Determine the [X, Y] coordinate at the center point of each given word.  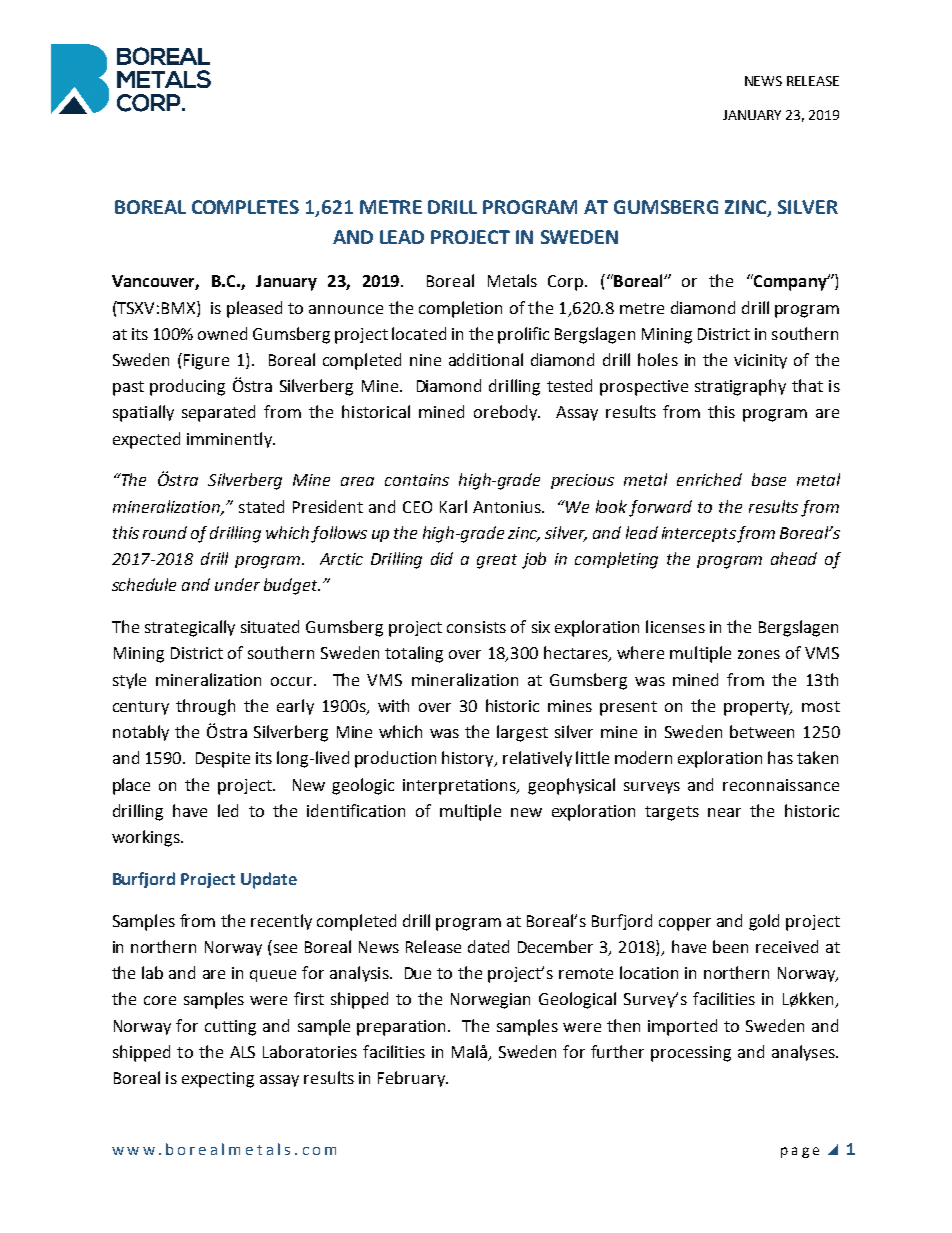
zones [759, 654]
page [800, 1152]
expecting [218, 1080]
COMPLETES [245, 207]
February [412, 1079]
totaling [414, 654]
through [205, 707]
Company [790, 282]
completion [460, 309]
